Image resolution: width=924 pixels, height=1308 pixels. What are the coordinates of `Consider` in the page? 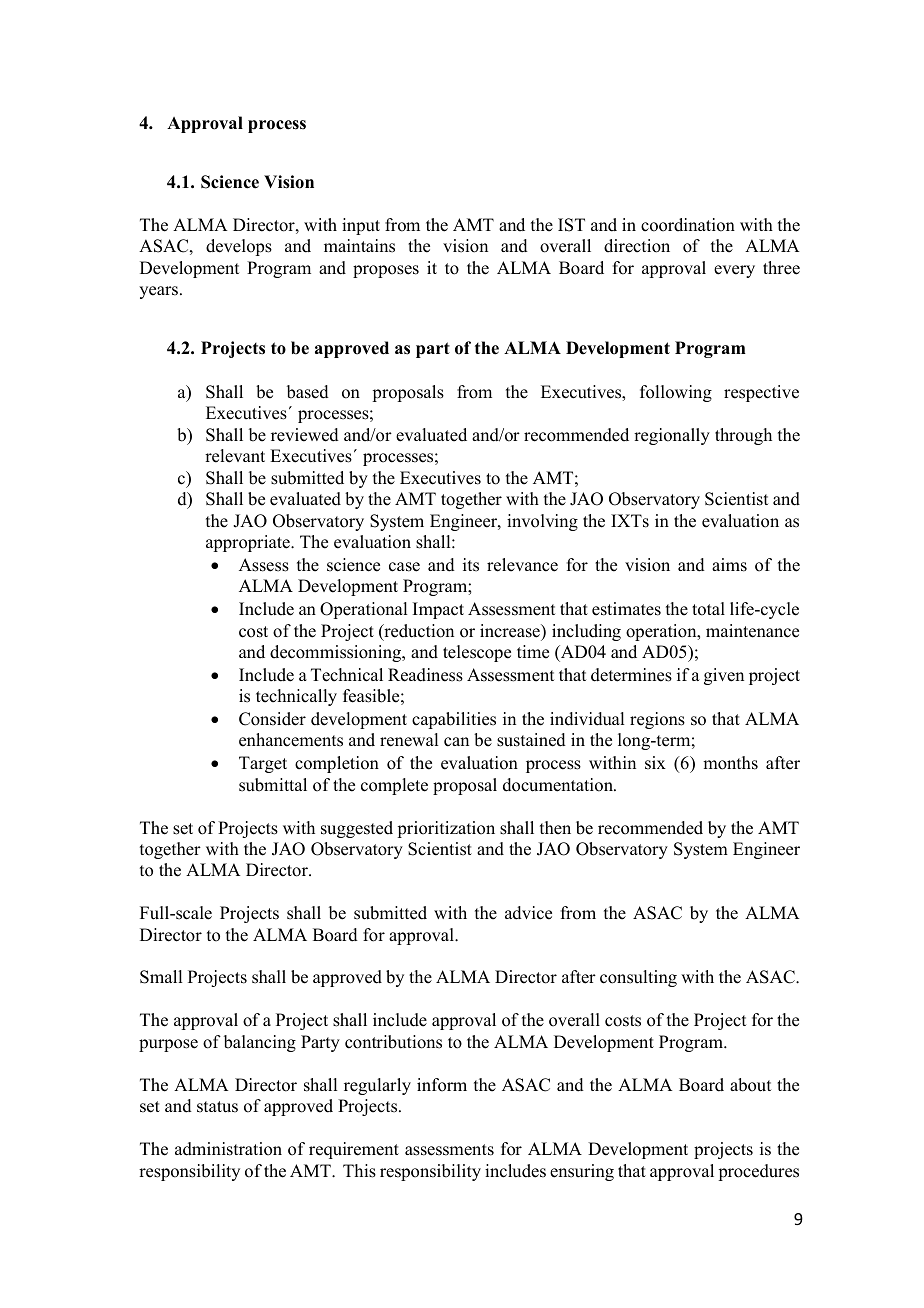 It's located at (272, 719).
